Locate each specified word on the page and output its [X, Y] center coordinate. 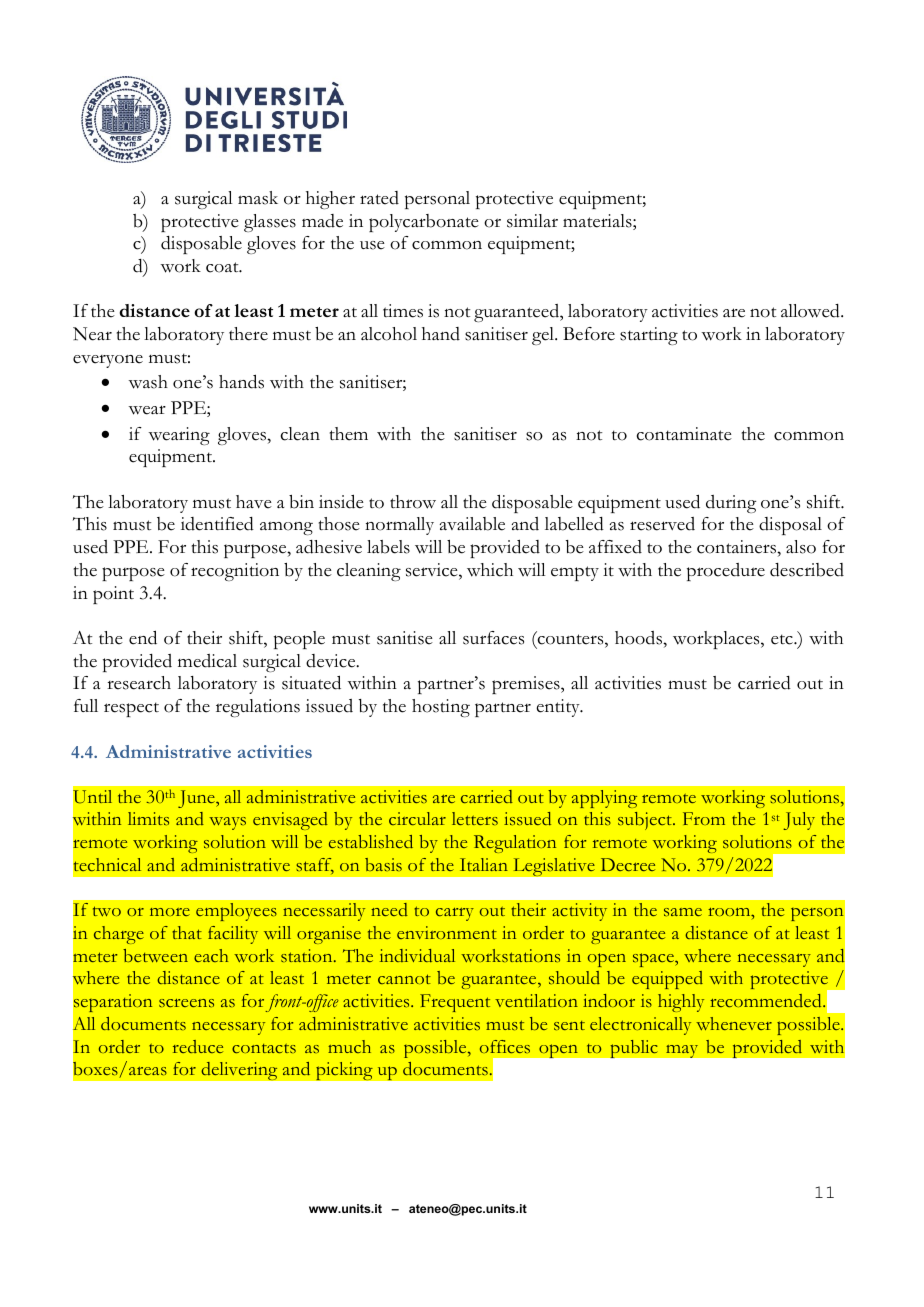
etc [783, 639]
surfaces [493, 638]
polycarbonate [424, 223]
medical [207, 661]
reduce [198, 1046]
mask [258, 198]
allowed [811, 311]
